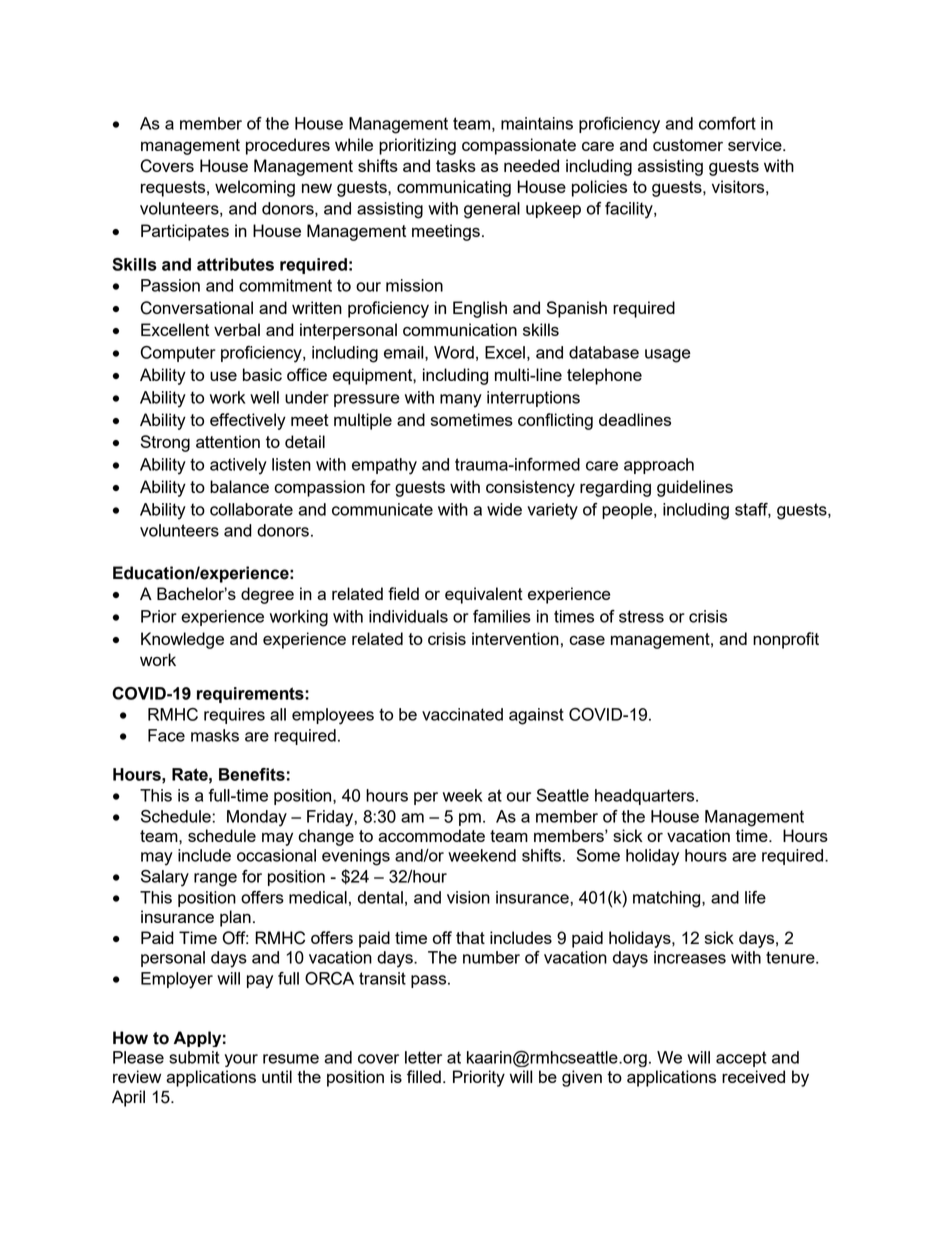 The height and width of the screenshot is (1233, 952). Describe the element at coordinates (755, 897) in the screenshot. I see `life` at that location.
